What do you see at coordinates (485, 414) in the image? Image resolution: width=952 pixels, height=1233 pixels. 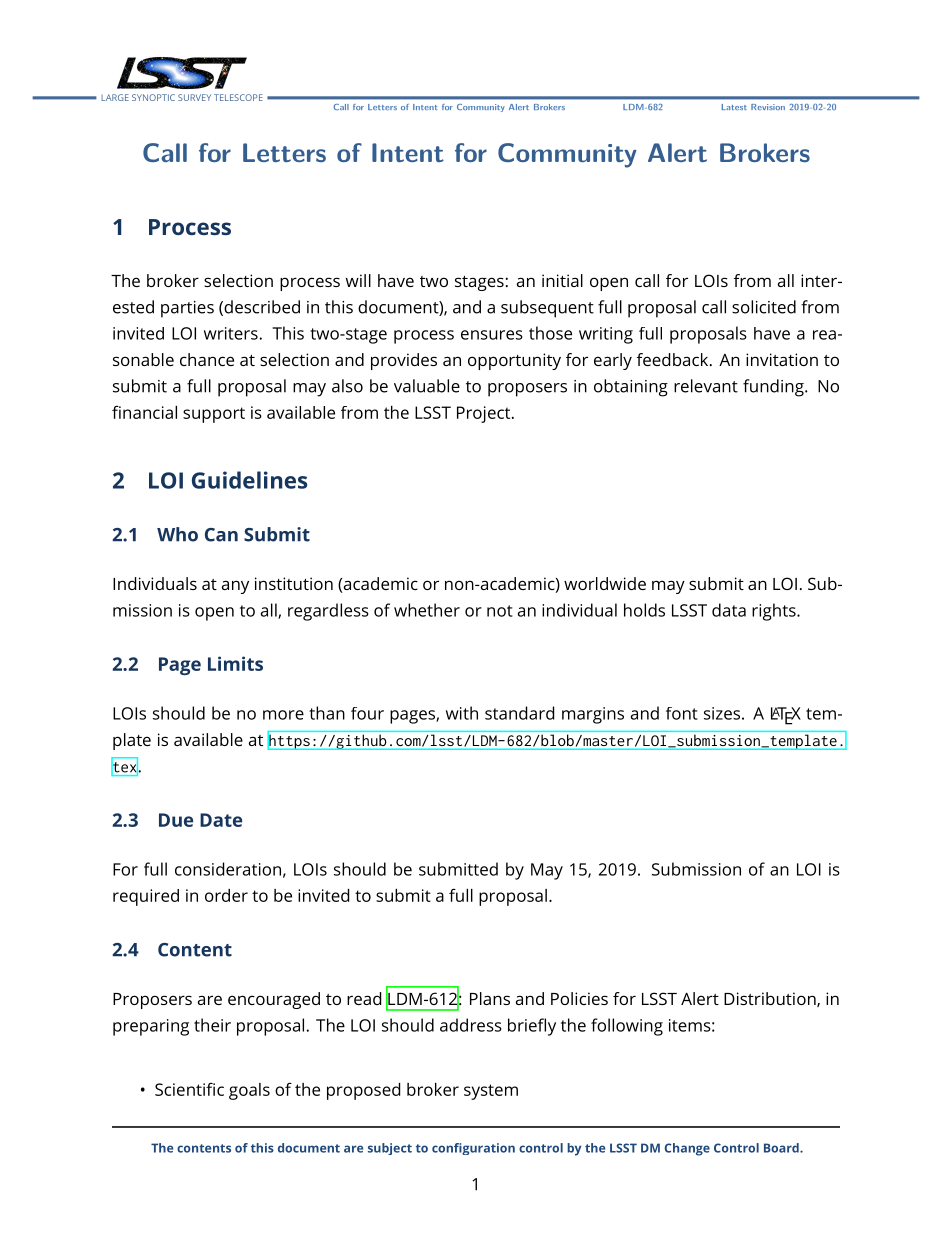 I see `Project` at bounding box center [485, 414].
